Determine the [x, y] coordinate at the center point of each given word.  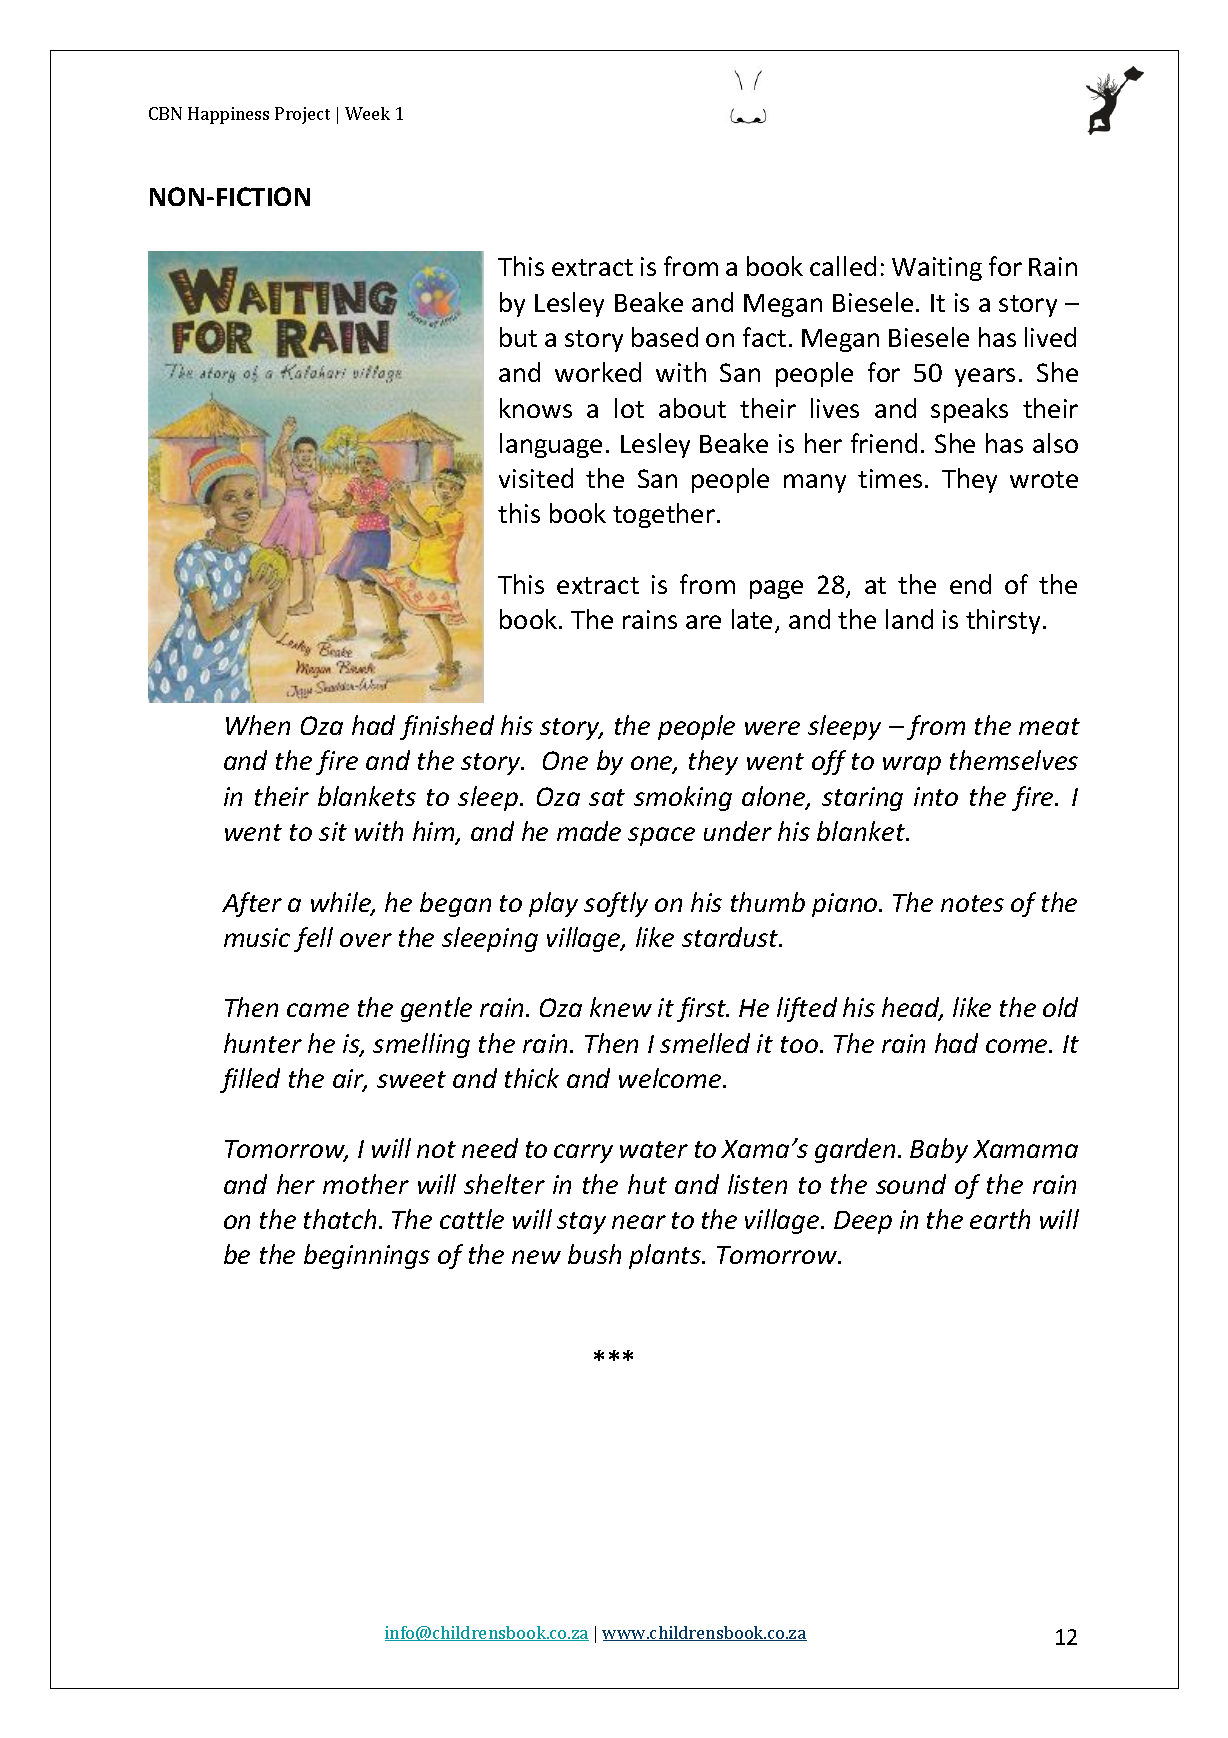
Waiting [937, 269]
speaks [969, 410]
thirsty [1003, 621]
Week [367, 113]
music [257, 937]
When [258, 725]
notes [972, 903]
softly [616, 904]
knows [536, 408]
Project [302, 115]
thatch [340, 1219]
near [639, 1222]
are [703, 622]
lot [629, 408]
